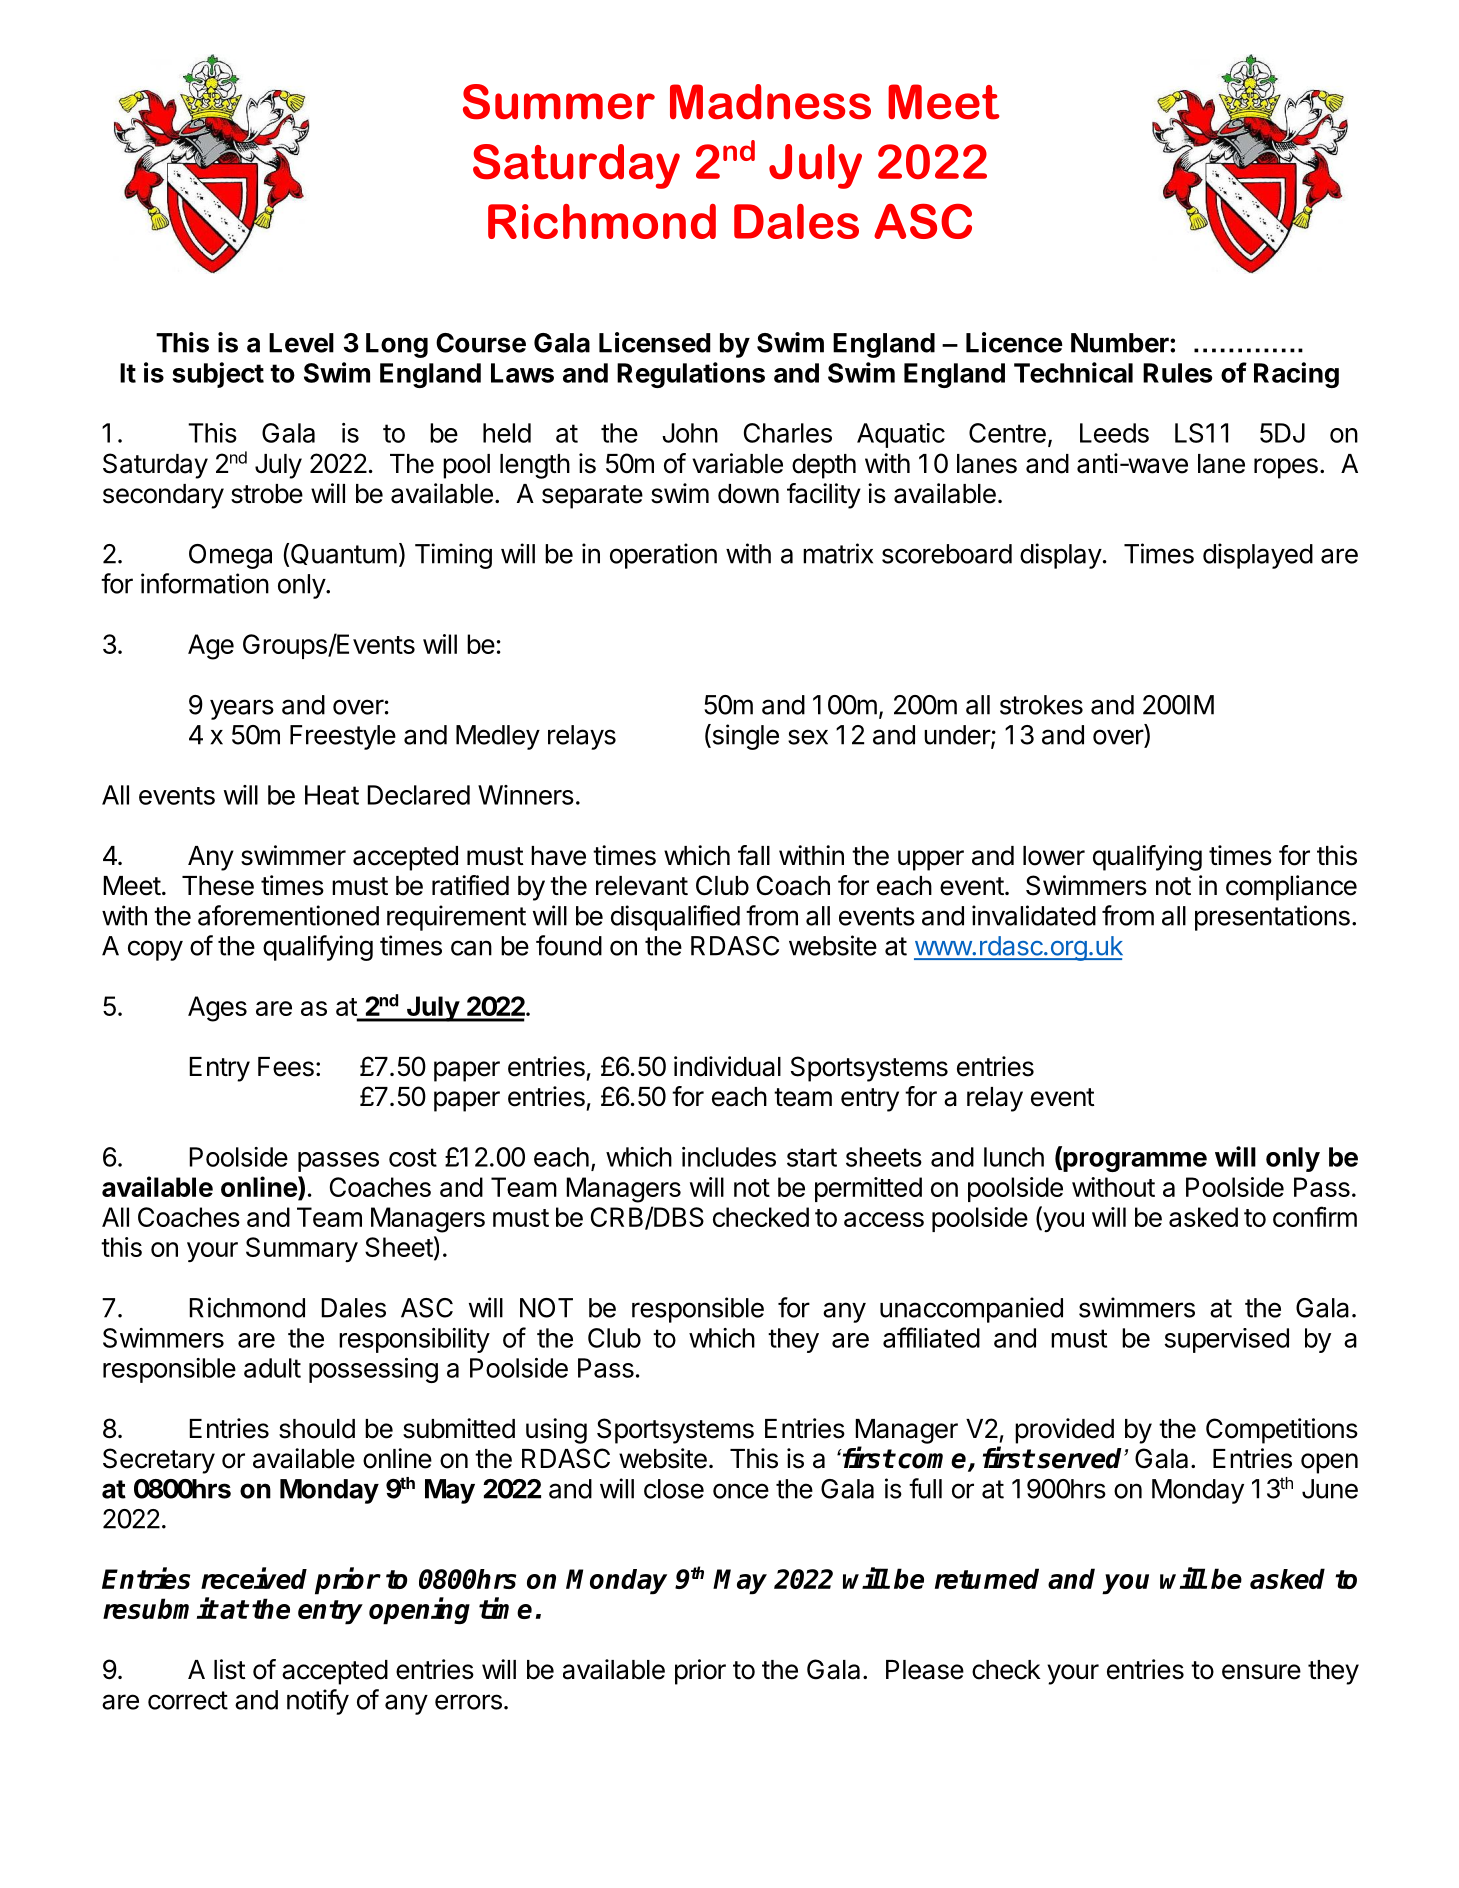  I want to click on fall, so click(754, 855).
